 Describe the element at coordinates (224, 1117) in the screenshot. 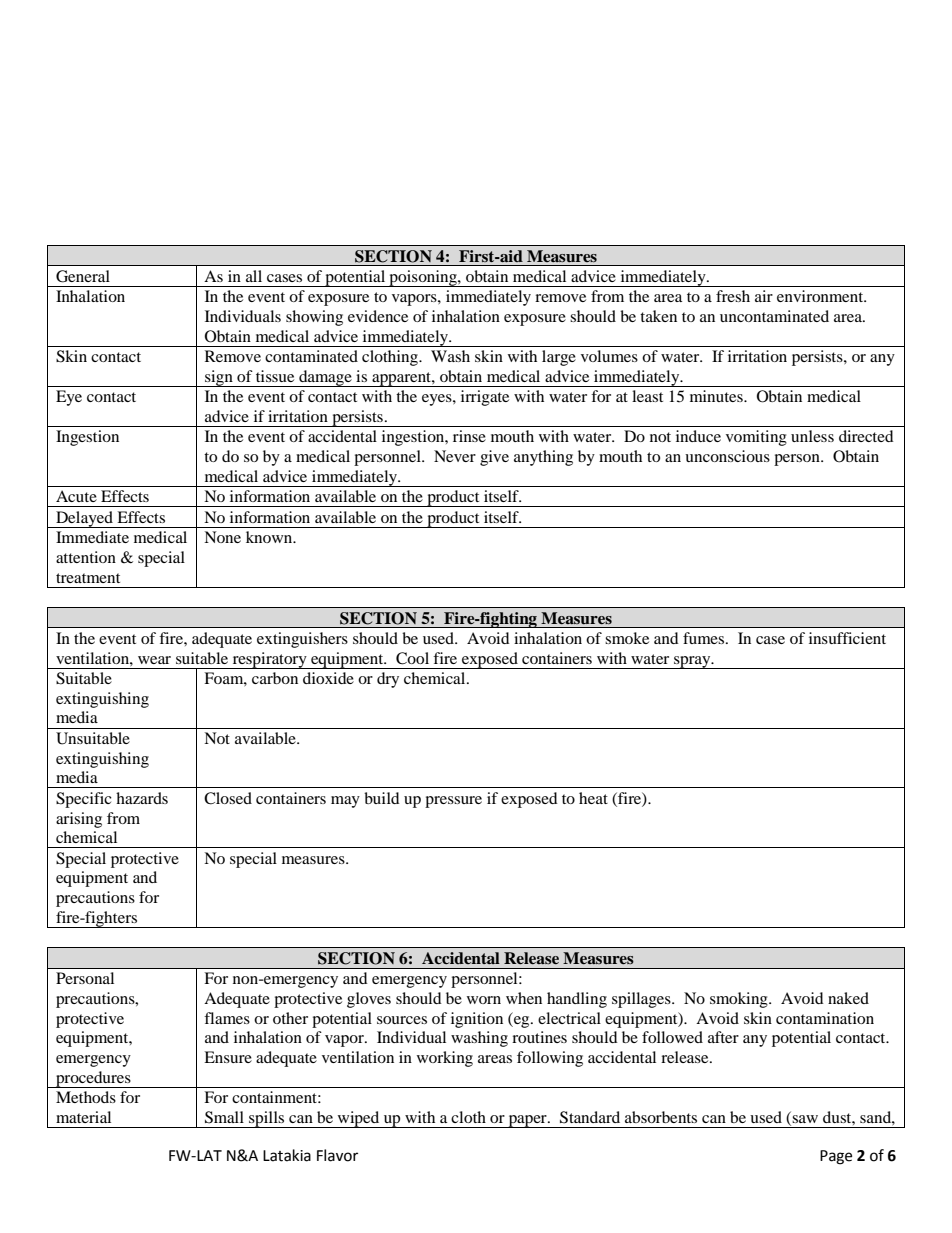

I see `Small` at that location.
